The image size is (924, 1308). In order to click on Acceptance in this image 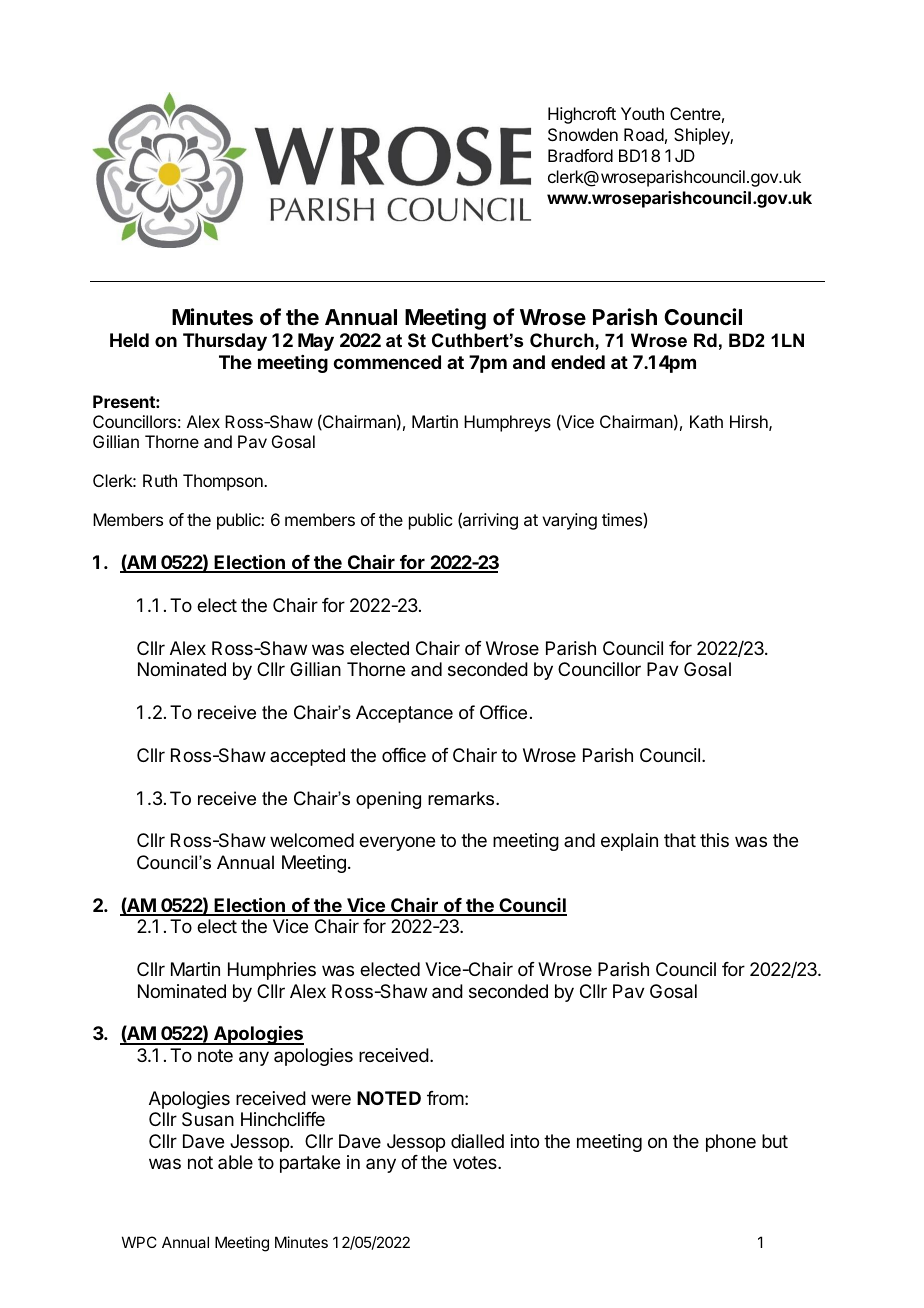, I will do `click(404, 714)`.
